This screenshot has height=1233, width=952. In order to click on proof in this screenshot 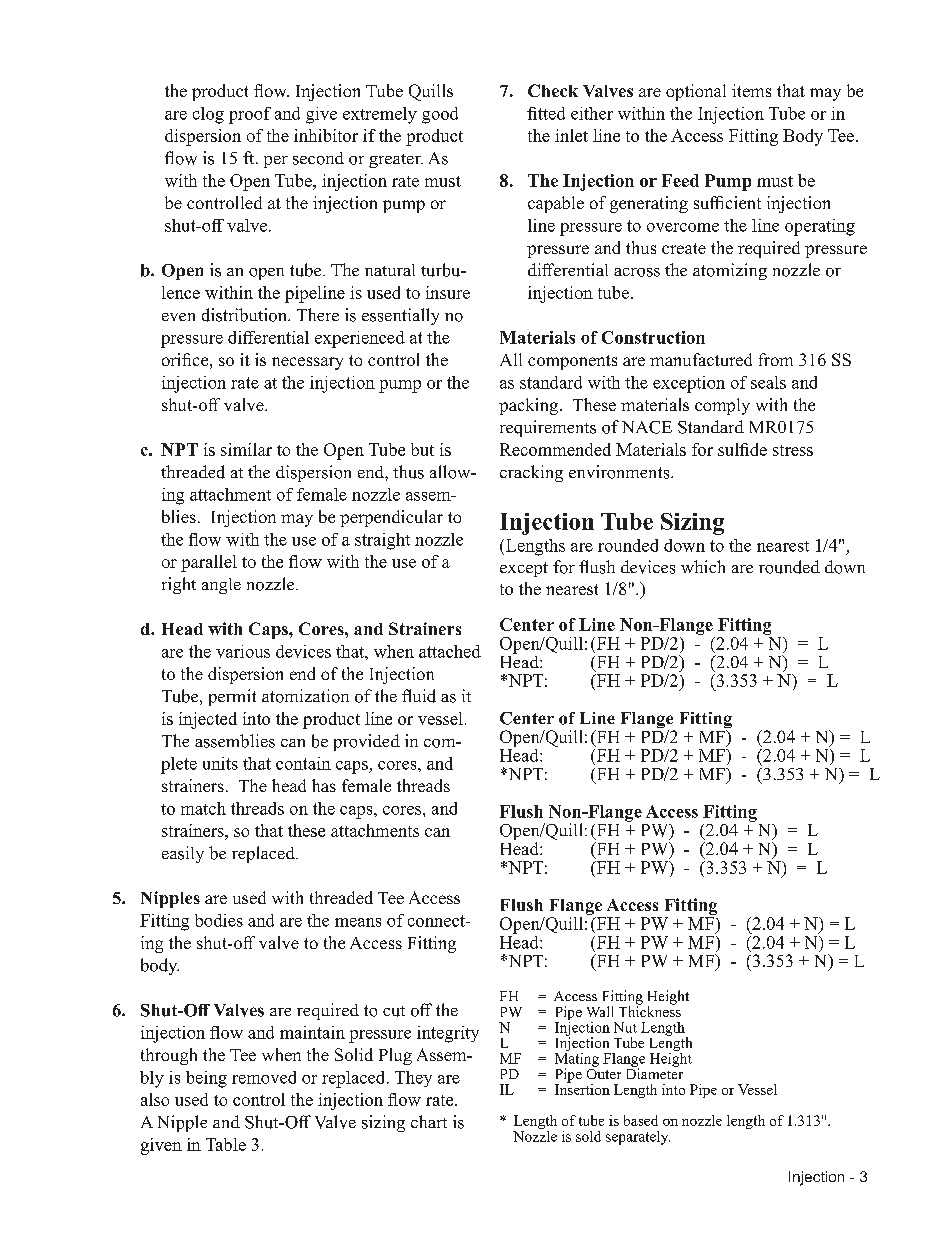, I will do `click(250, 115)`.
